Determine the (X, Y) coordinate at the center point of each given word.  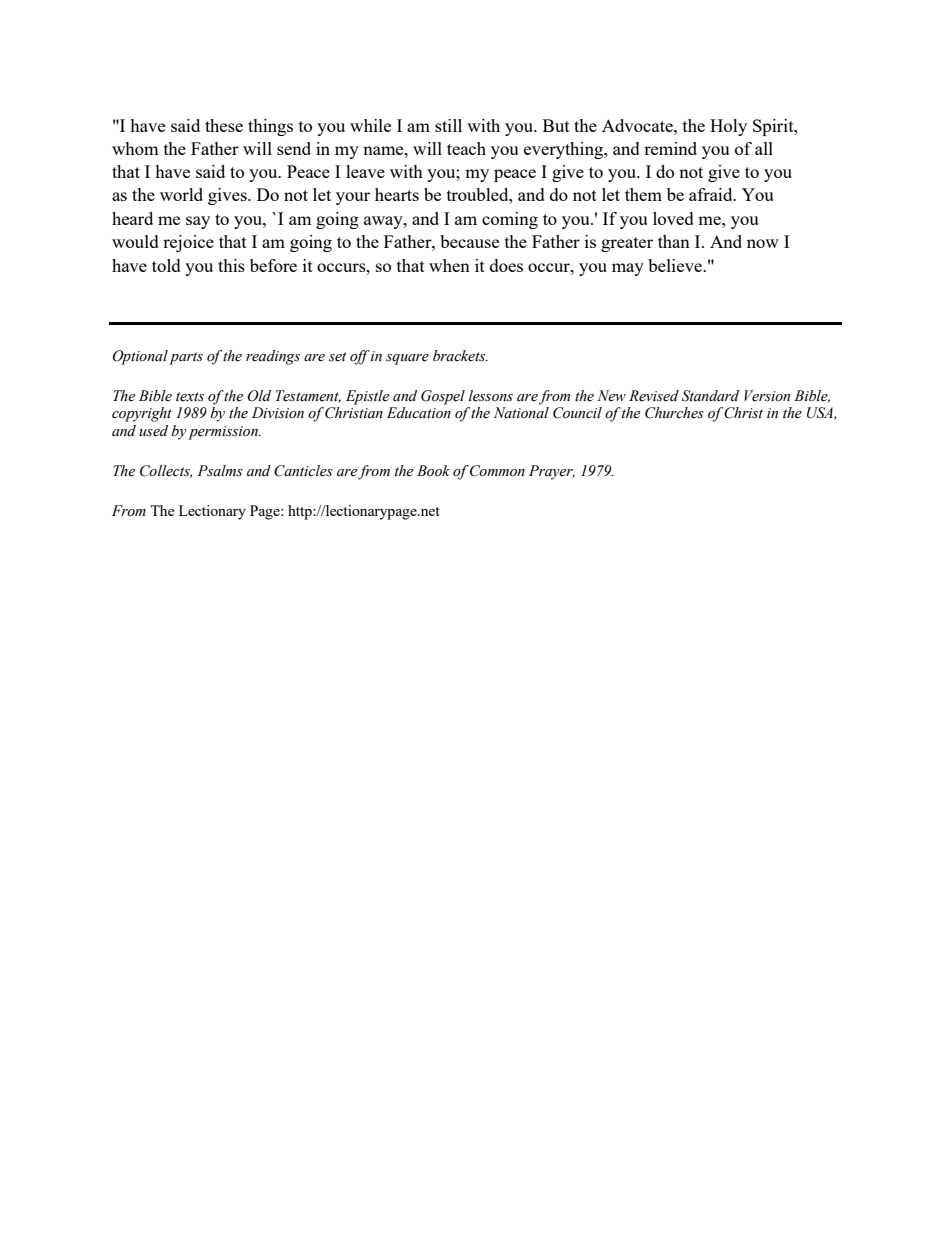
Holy (728, 127)
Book (433, 471)
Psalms (220, 471)
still (448, 125)
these (224, 125)
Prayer (552, 472)
